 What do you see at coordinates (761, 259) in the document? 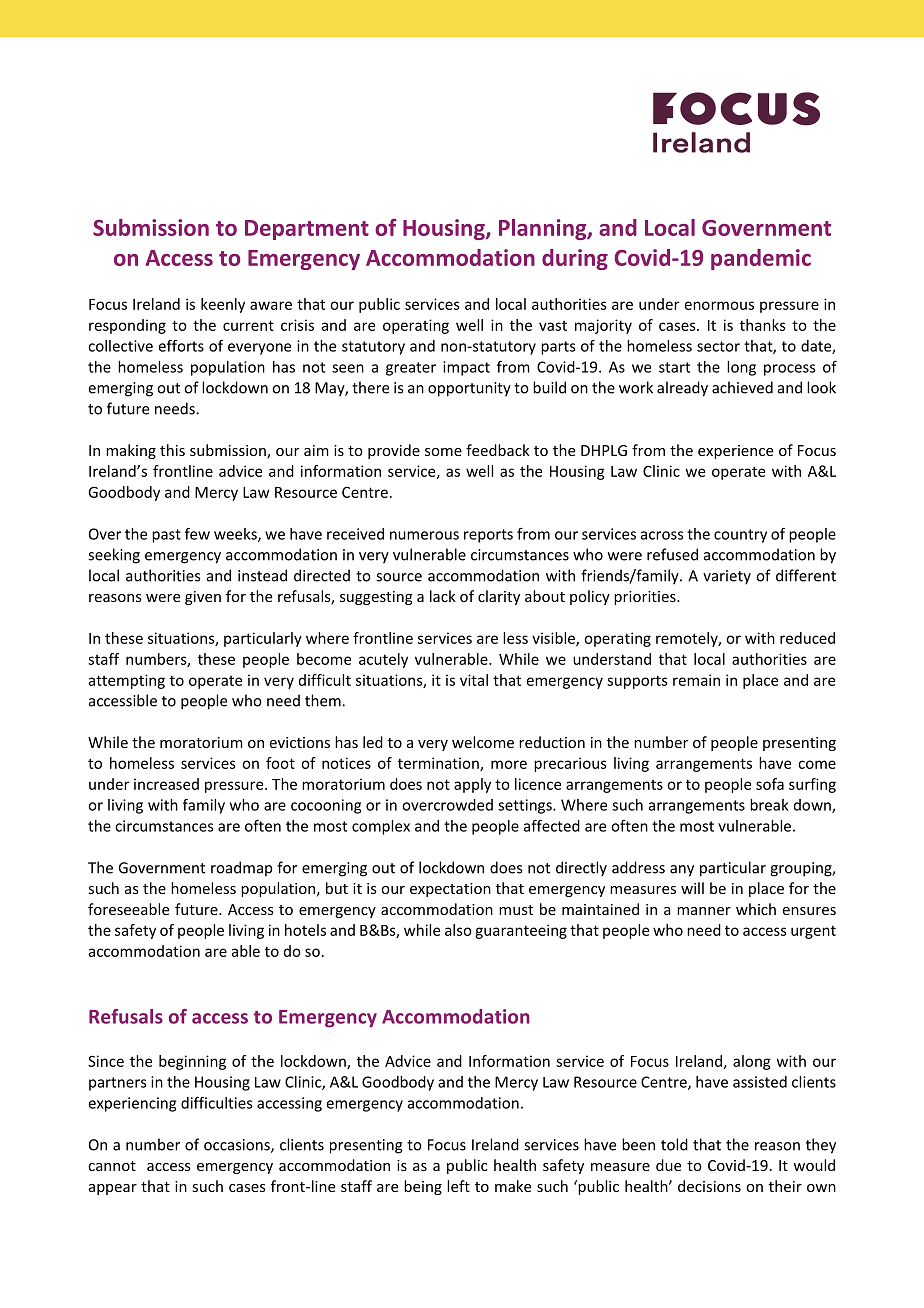
I see `pandemic` at bounding box center [761, 259].
